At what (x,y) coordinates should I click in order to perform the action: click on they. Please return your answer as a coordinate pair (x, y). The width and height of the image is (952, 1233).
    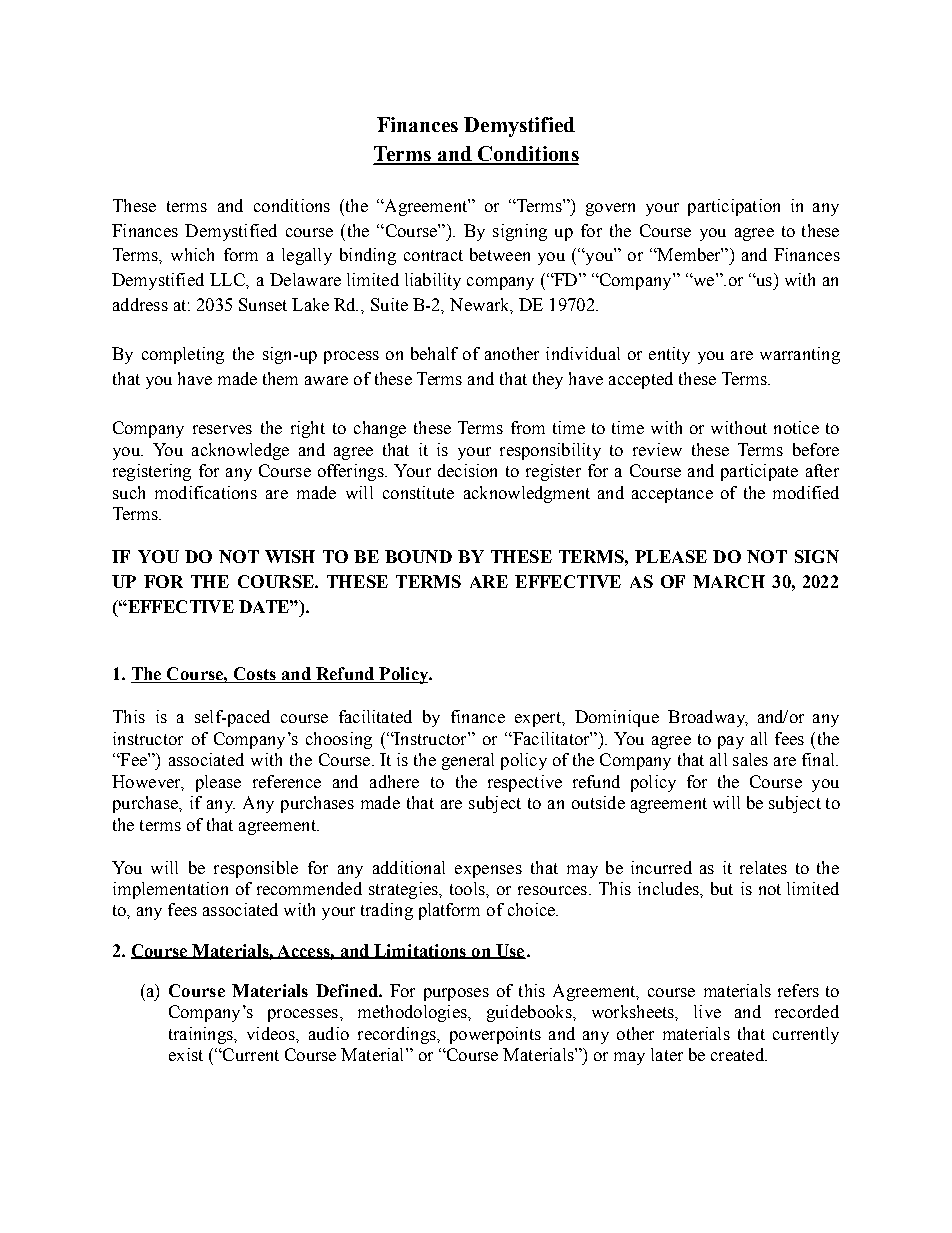
    Looking at the image, I should click on (548, 380).
